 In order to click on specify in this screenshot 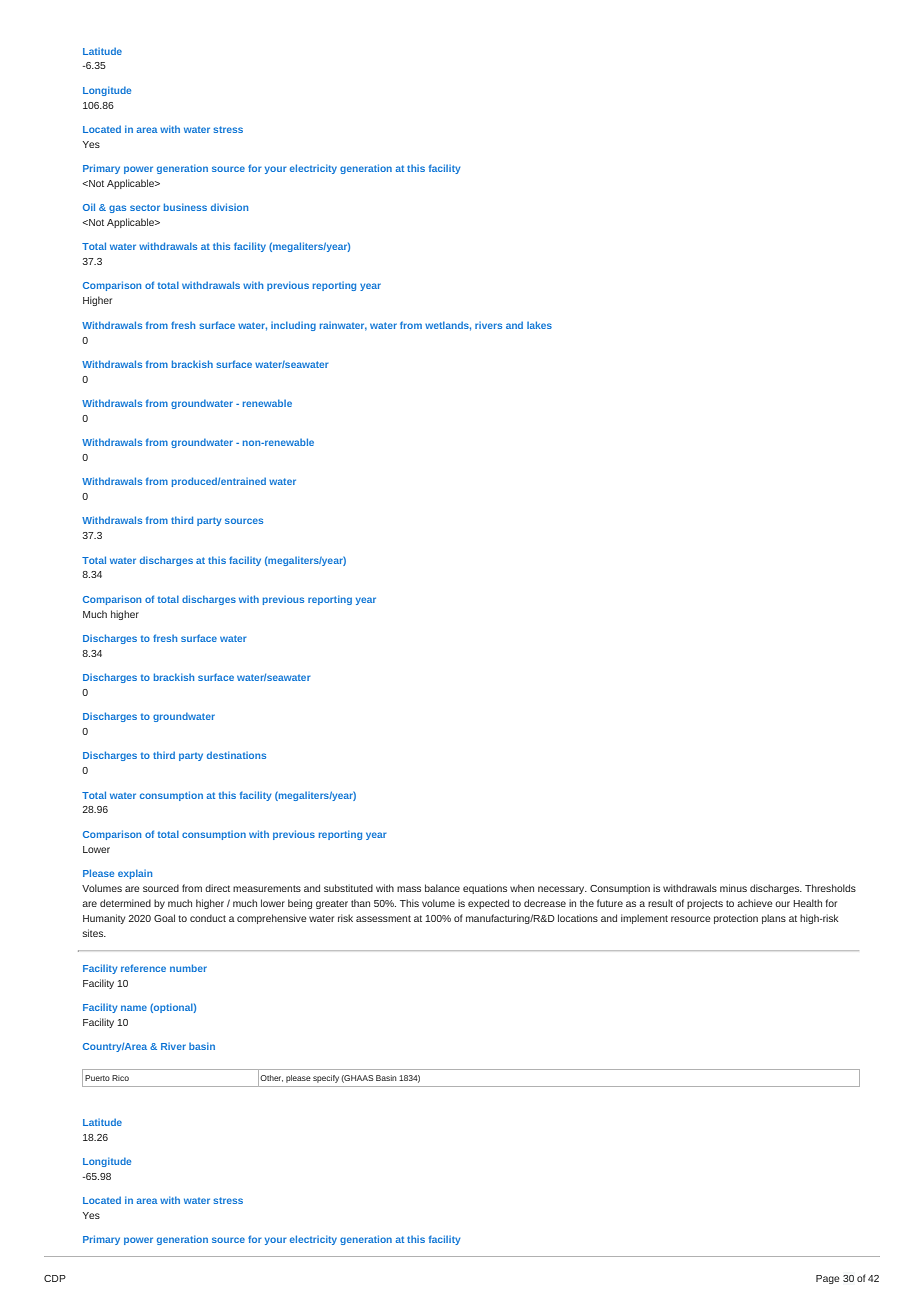, I will do `click(326, 1079)`.
